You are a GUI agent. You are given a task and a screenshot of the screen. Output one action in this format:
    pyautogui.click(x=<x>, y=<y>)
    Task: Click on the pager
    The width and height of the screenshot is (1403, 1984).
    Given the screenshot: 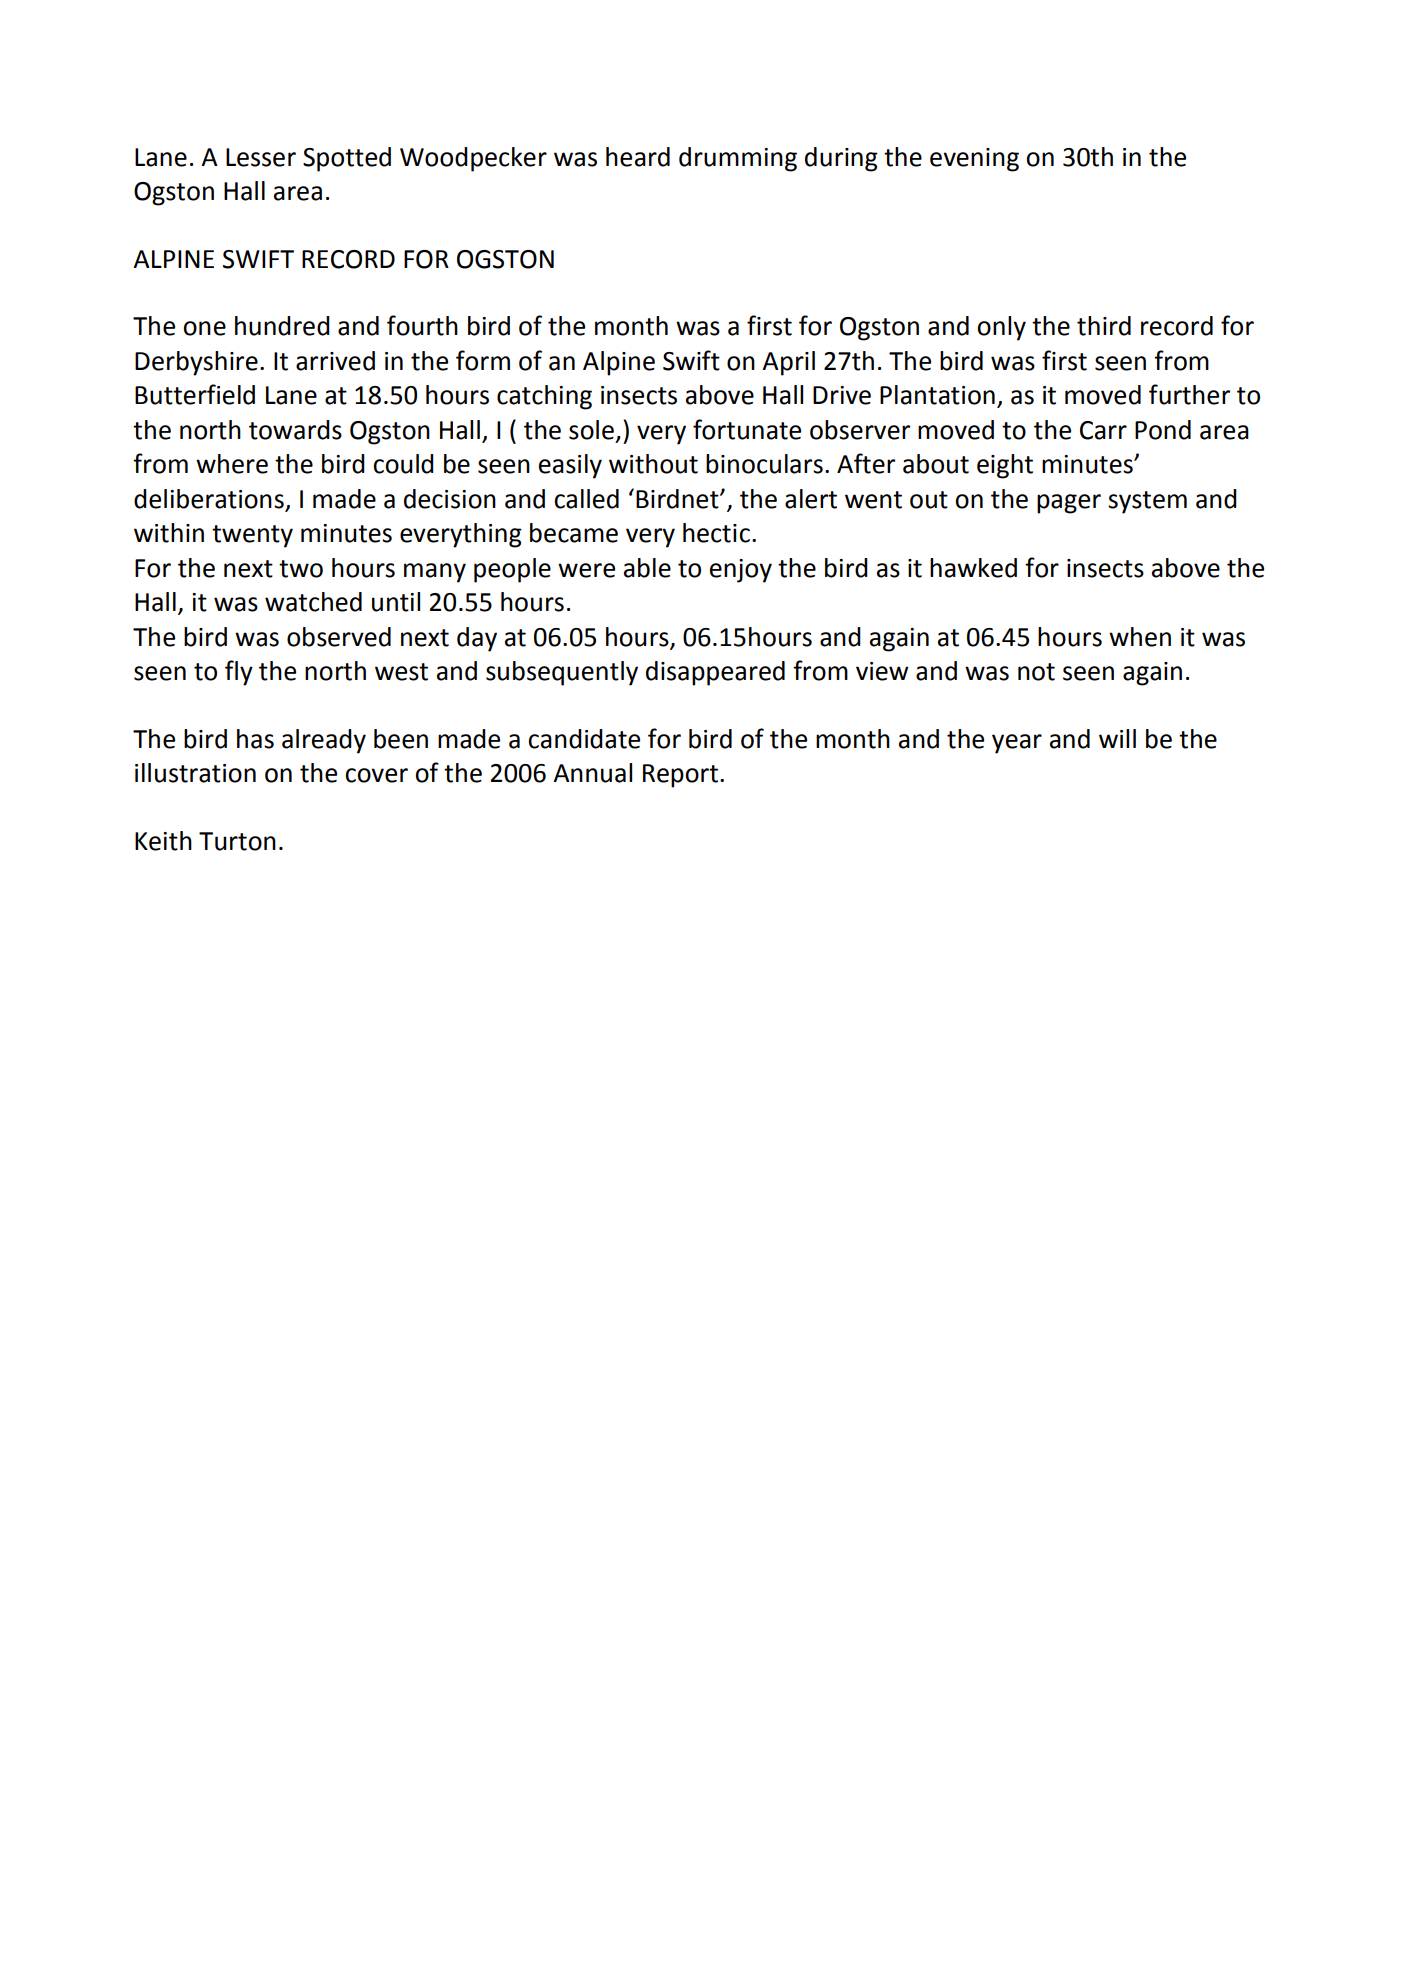 What is the action you would take?
    pyautogui.click(x=1069, y=504)
